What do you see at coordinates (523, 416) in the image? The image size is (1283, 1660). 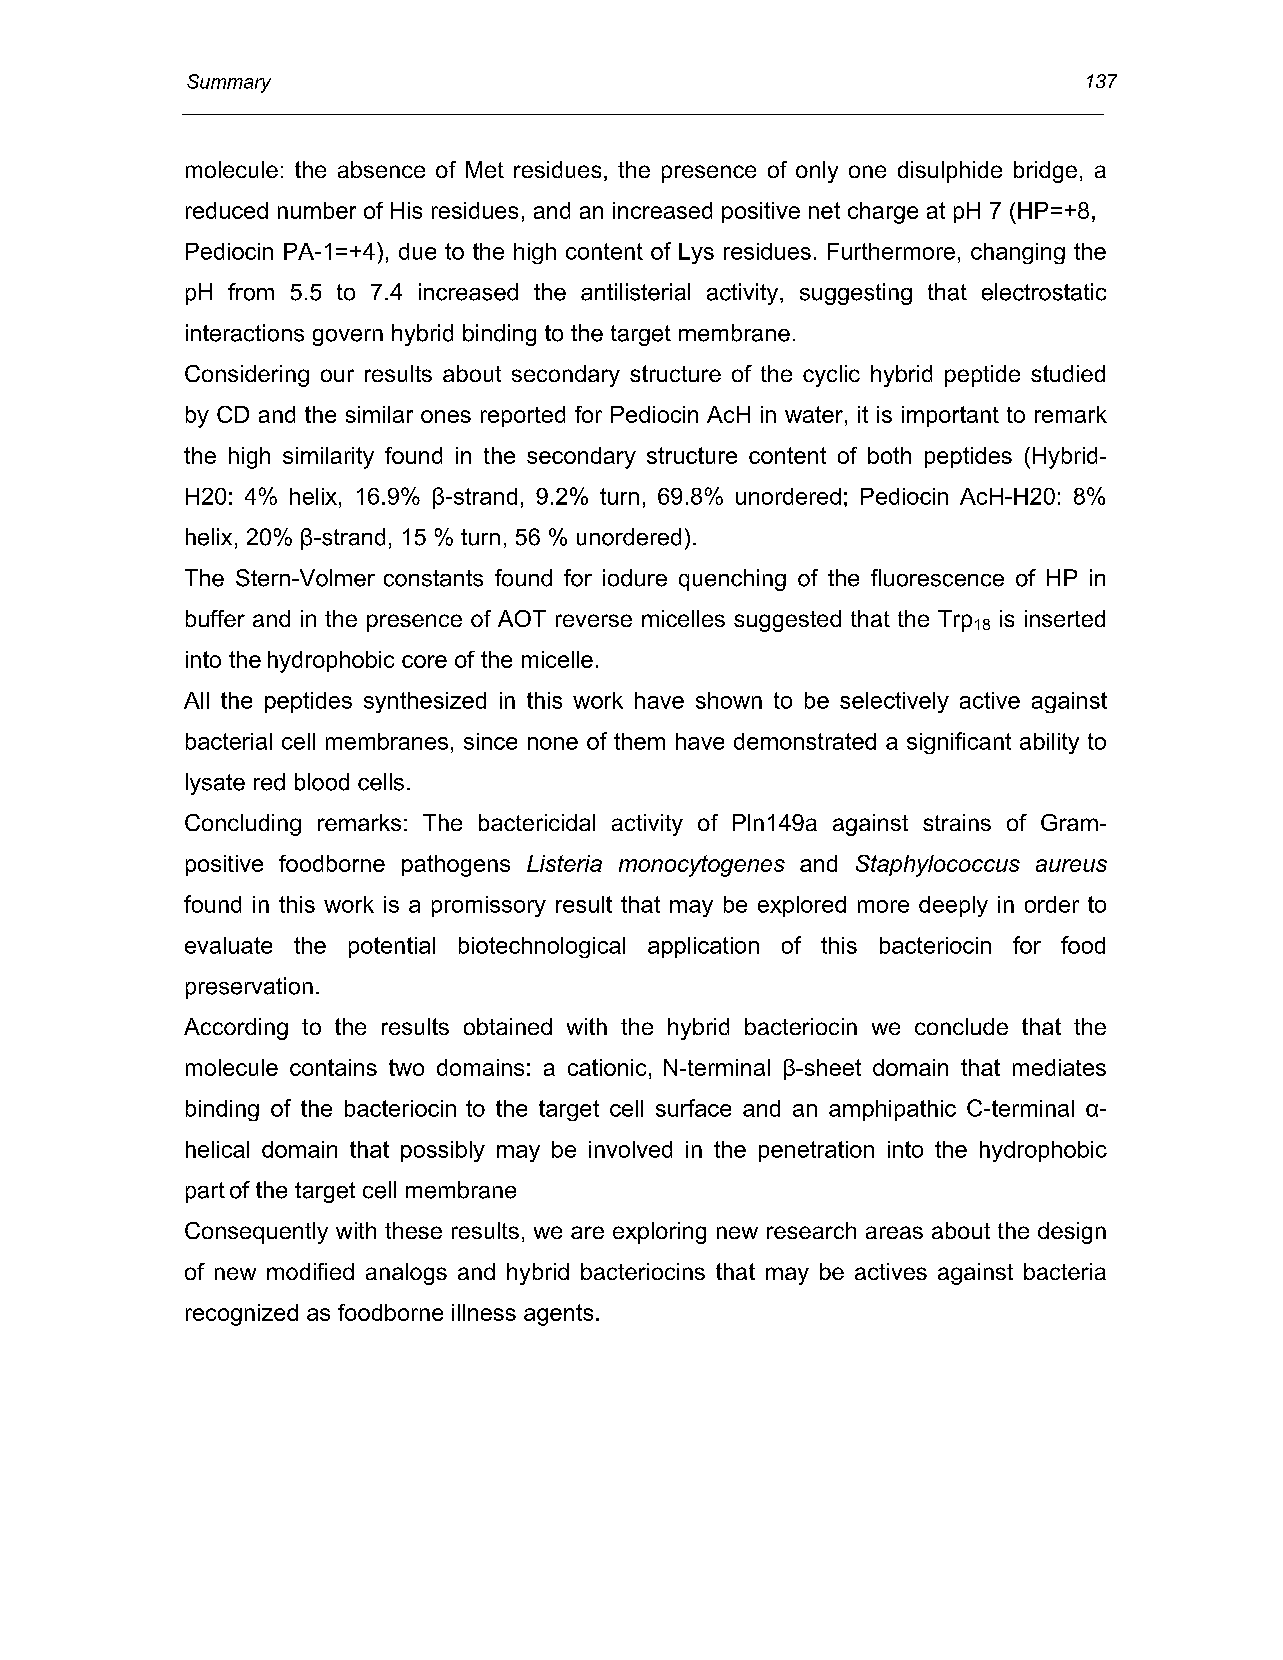 I see `reported` at bounding box center [523, 416].
